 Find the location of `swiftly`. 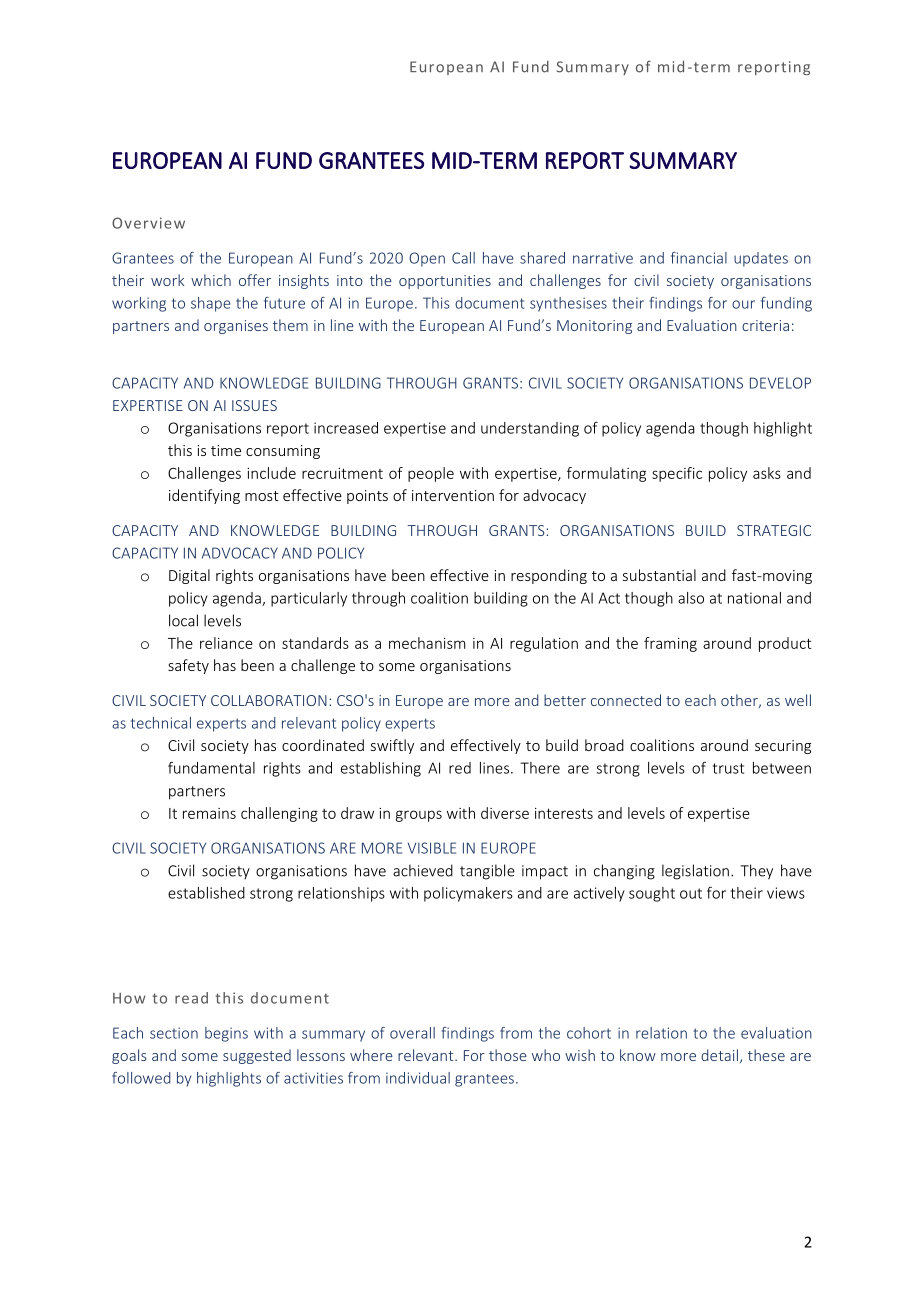

swiftly is located at coordinates (392, 746).
